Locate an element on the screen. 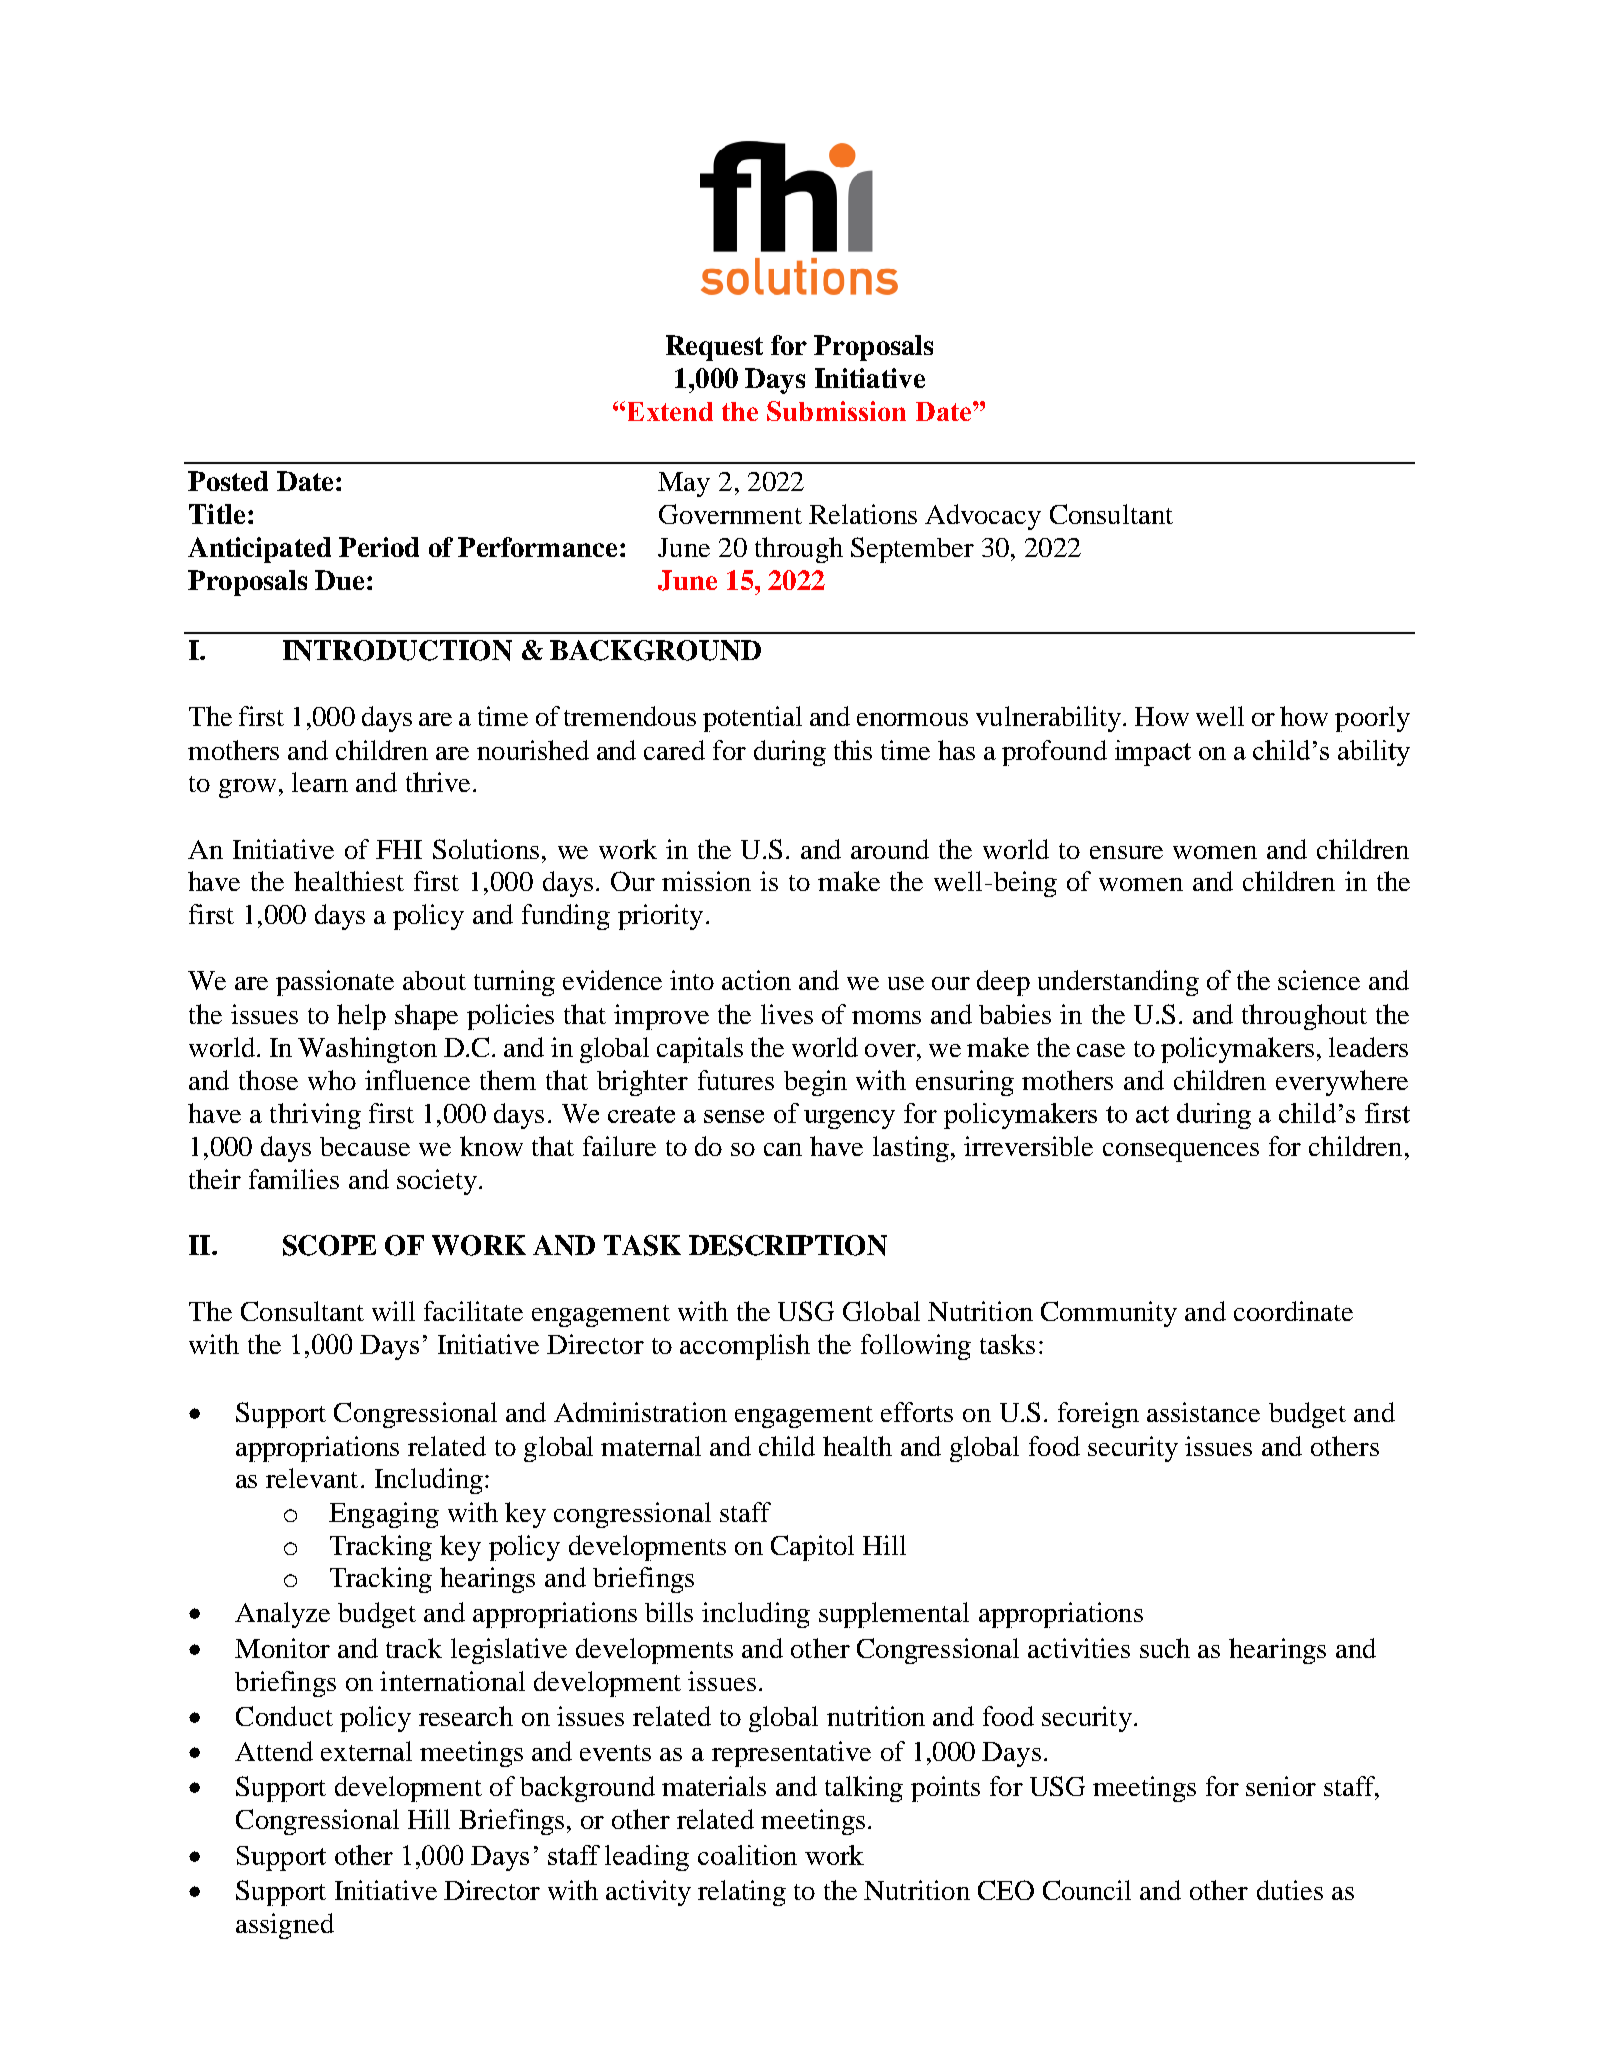 The image size is (1598, 2069). ensure is located at coordinates (1126, 852).
